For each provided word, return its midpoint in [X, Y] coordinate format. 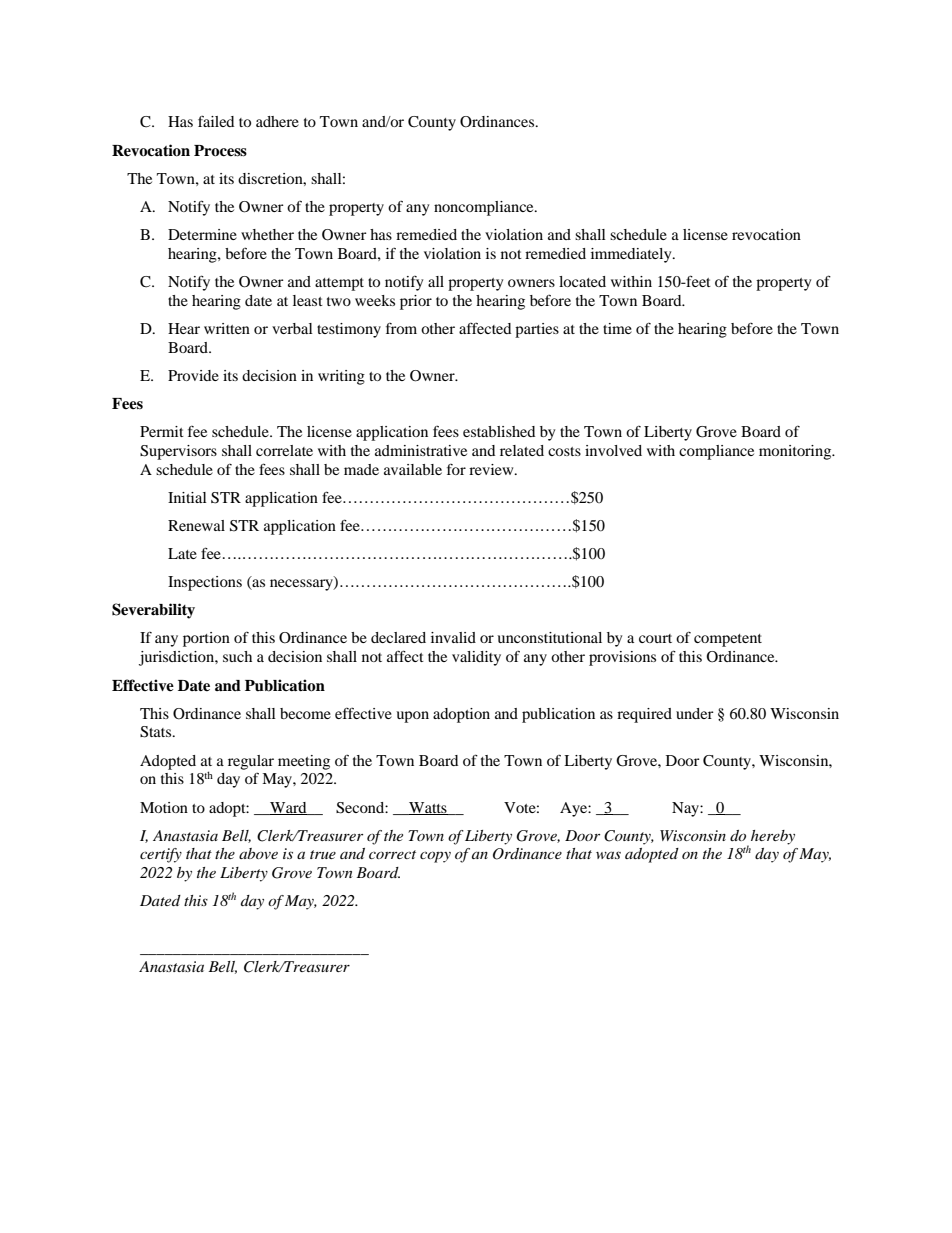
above [258, 853]
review [492, 469]
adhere [277, 121]
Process [220, 151]
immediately [632, 255]
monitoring [796, 452]
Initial [187, 497]
